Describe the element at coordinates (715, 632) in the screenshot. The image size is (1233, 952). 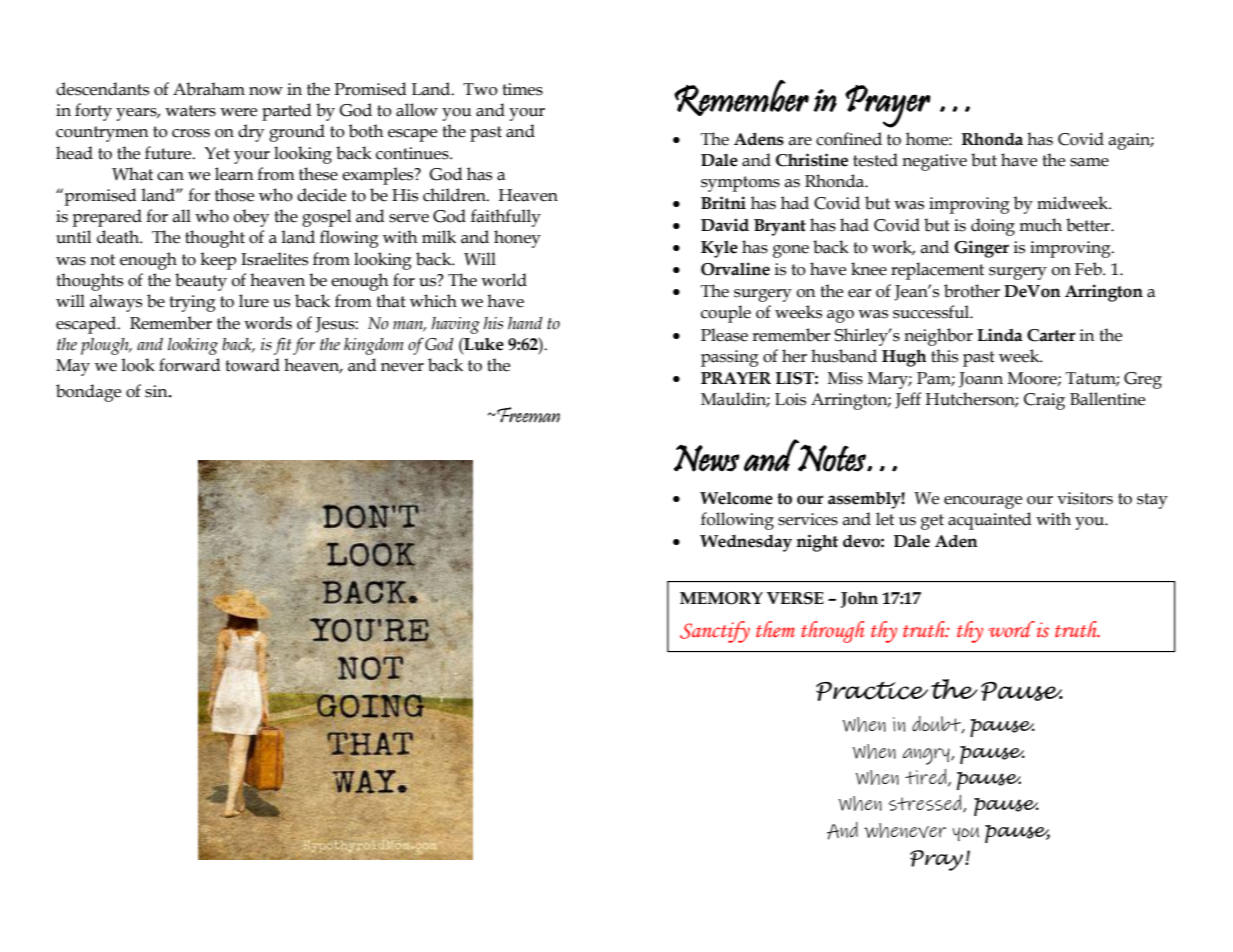
I see `Sanctify` at that location.
